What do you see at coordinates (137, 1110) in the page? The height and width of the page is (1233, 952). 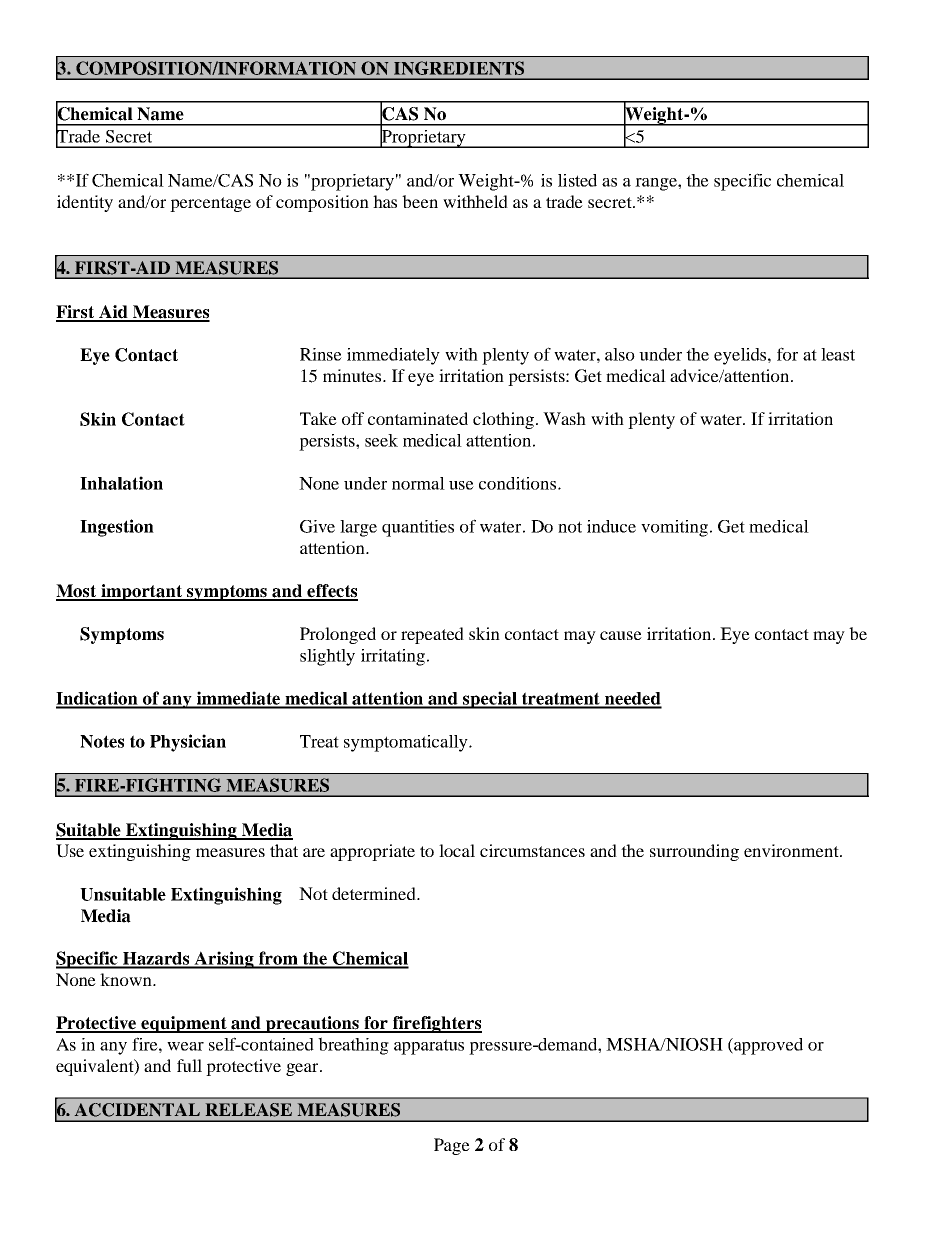 I see `ACCIDENTAL` at bounding box center [137, 1110].
